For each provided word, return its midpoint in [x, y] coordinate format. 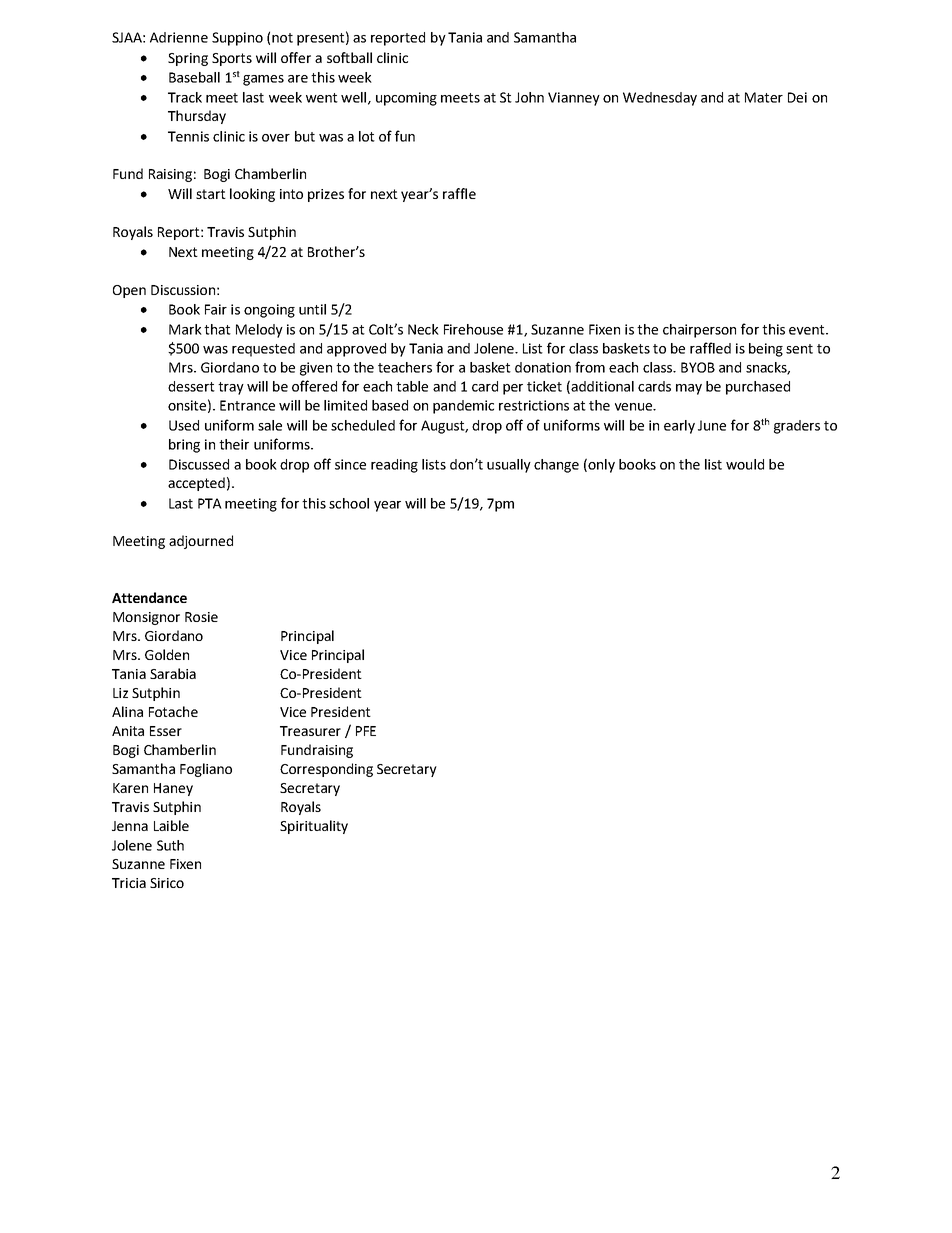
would [745, 464]
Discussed [199, 464]
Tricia [129, 883]
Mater [764, 97]
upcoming [406, 99]
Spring [188, 59]
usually [509, 466]
